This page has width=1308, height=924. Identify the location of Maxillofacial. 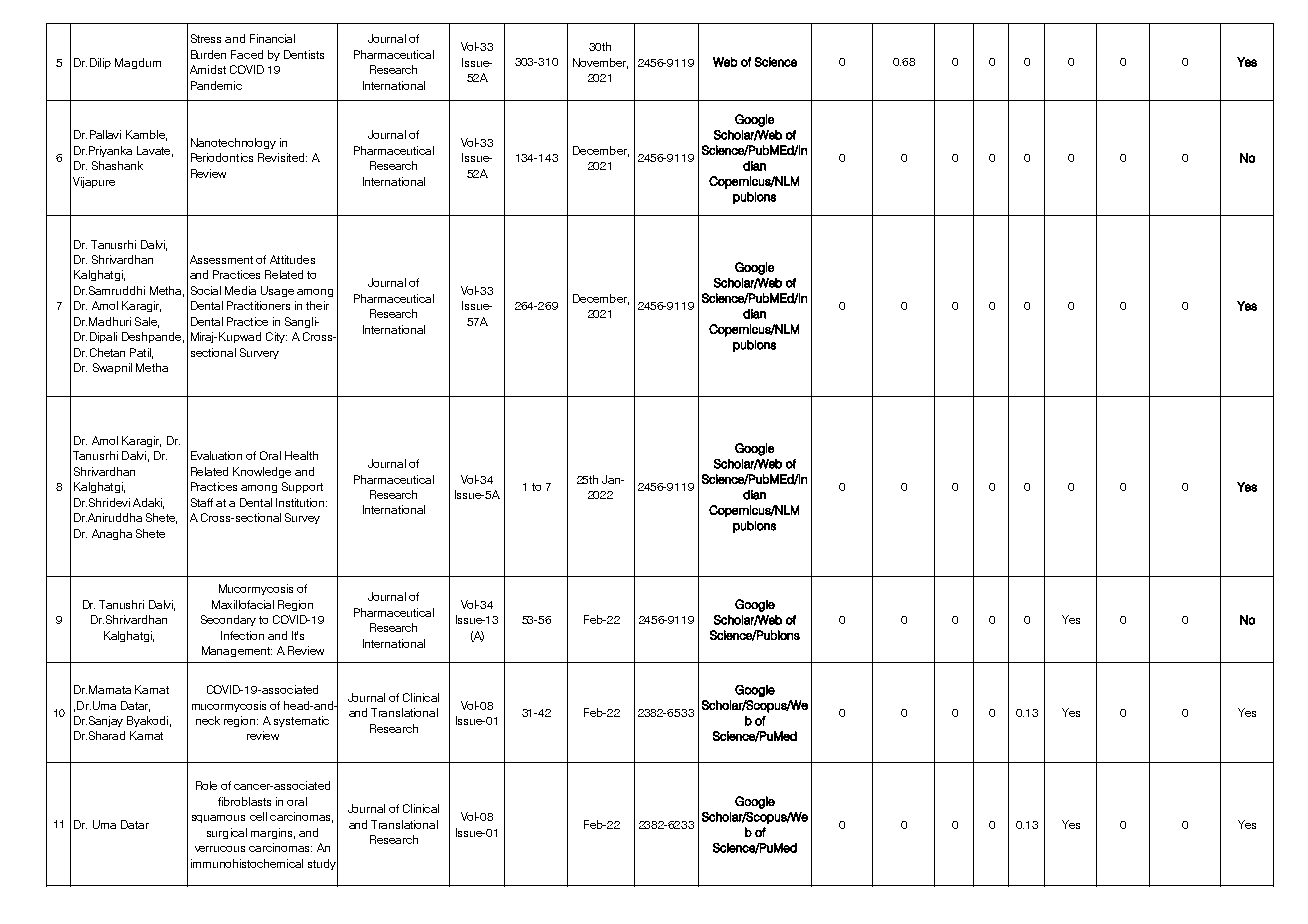
(243, 604).
